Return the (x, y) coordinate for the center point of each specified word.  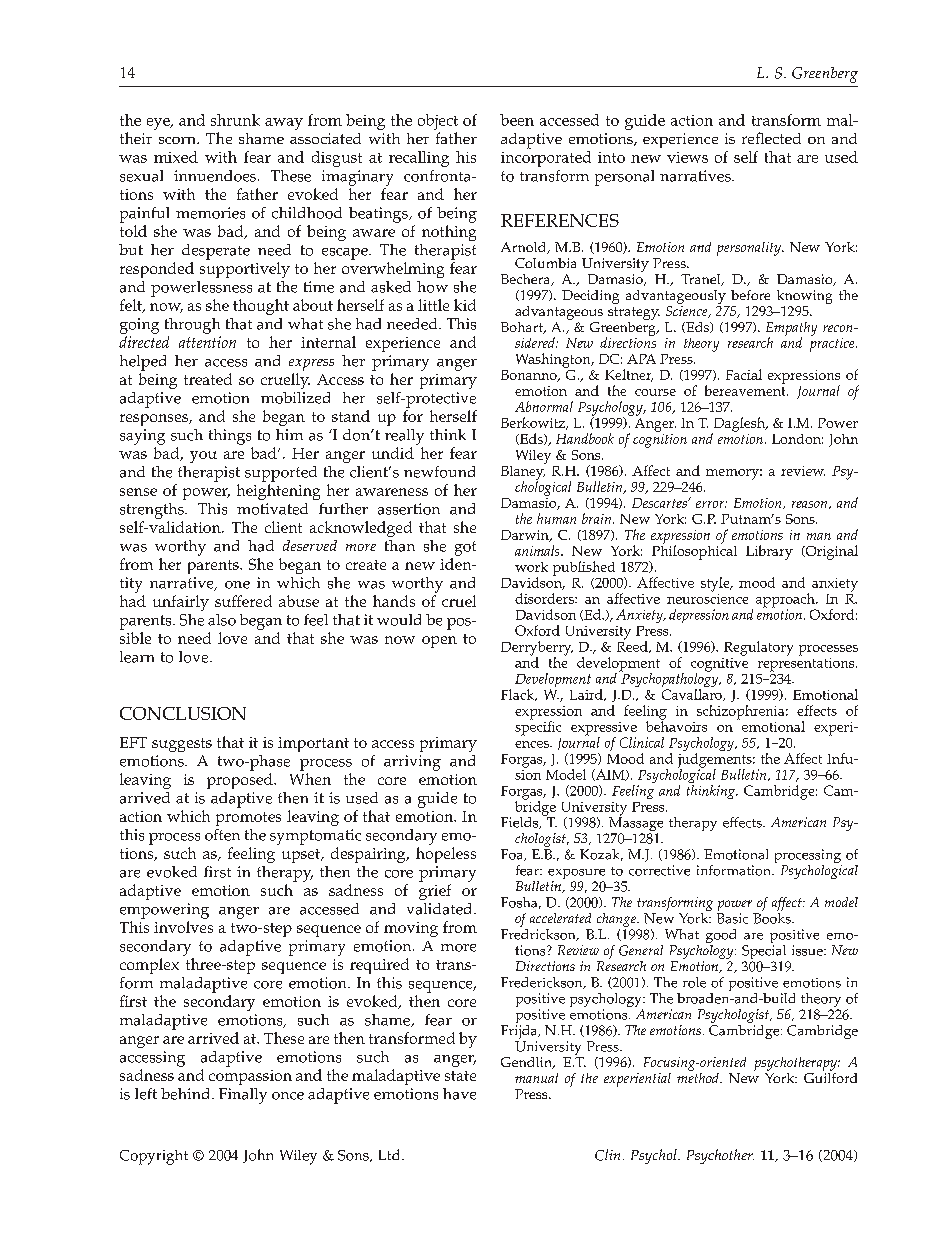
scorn (178, 140)
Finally (243, 1096)
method (699, 1076)
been (517, 120)
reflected (771, 138)
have (459, 1094)
